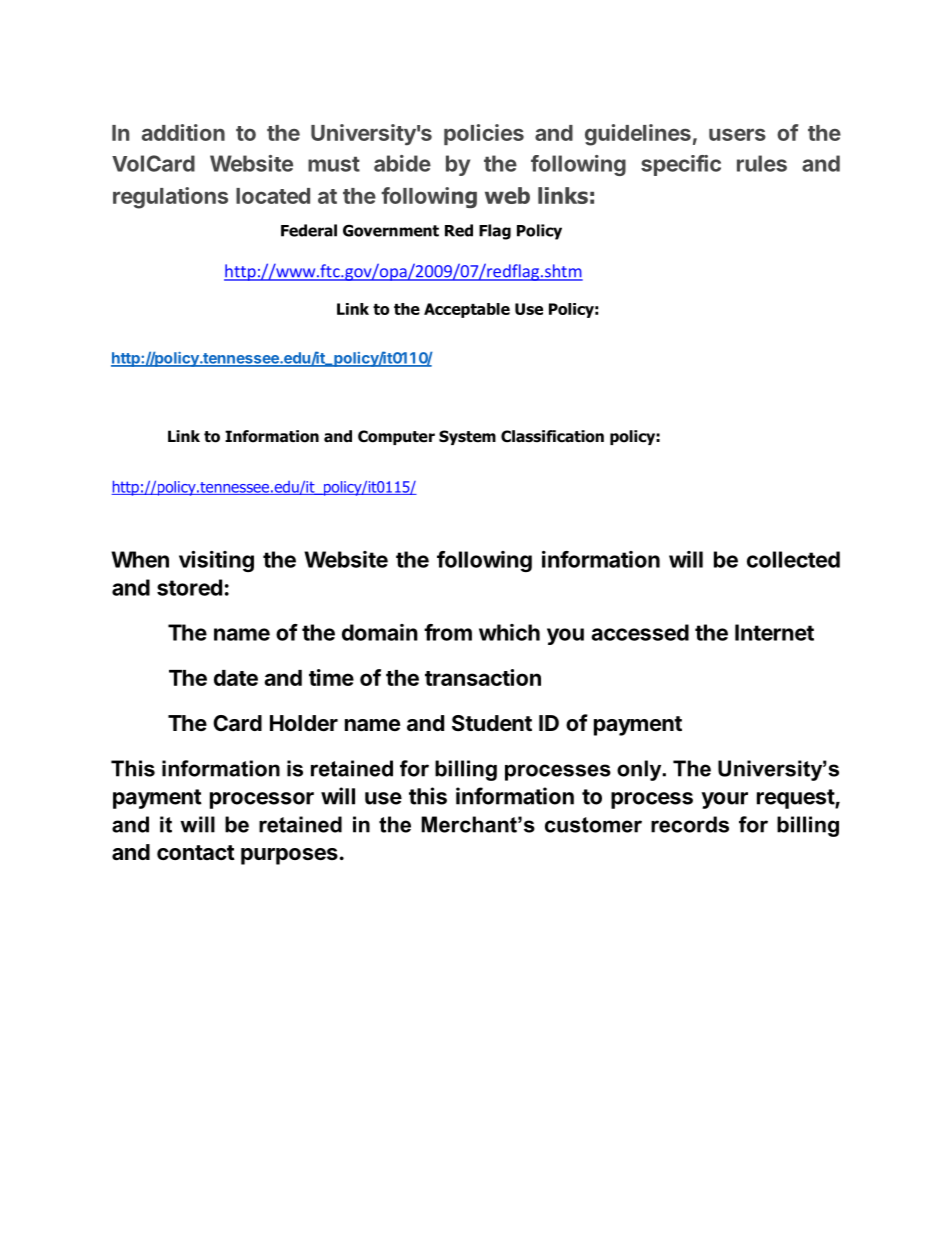 The image size is (952, 1233). Describe the element at coordinates (236, 678) in the image. I see `date` at that location.
